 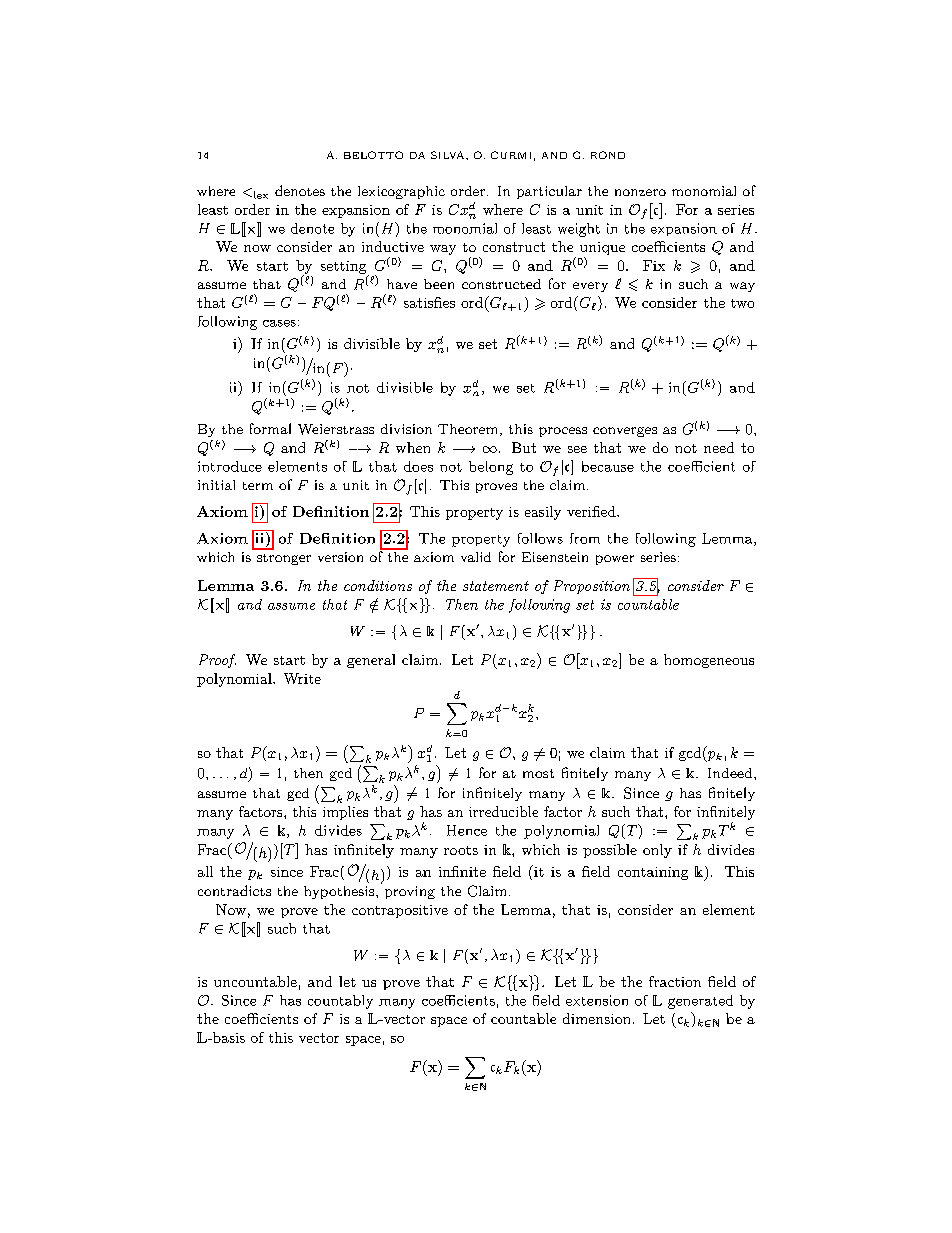 I want to click on SILVA, so click(x=449, y=155).
